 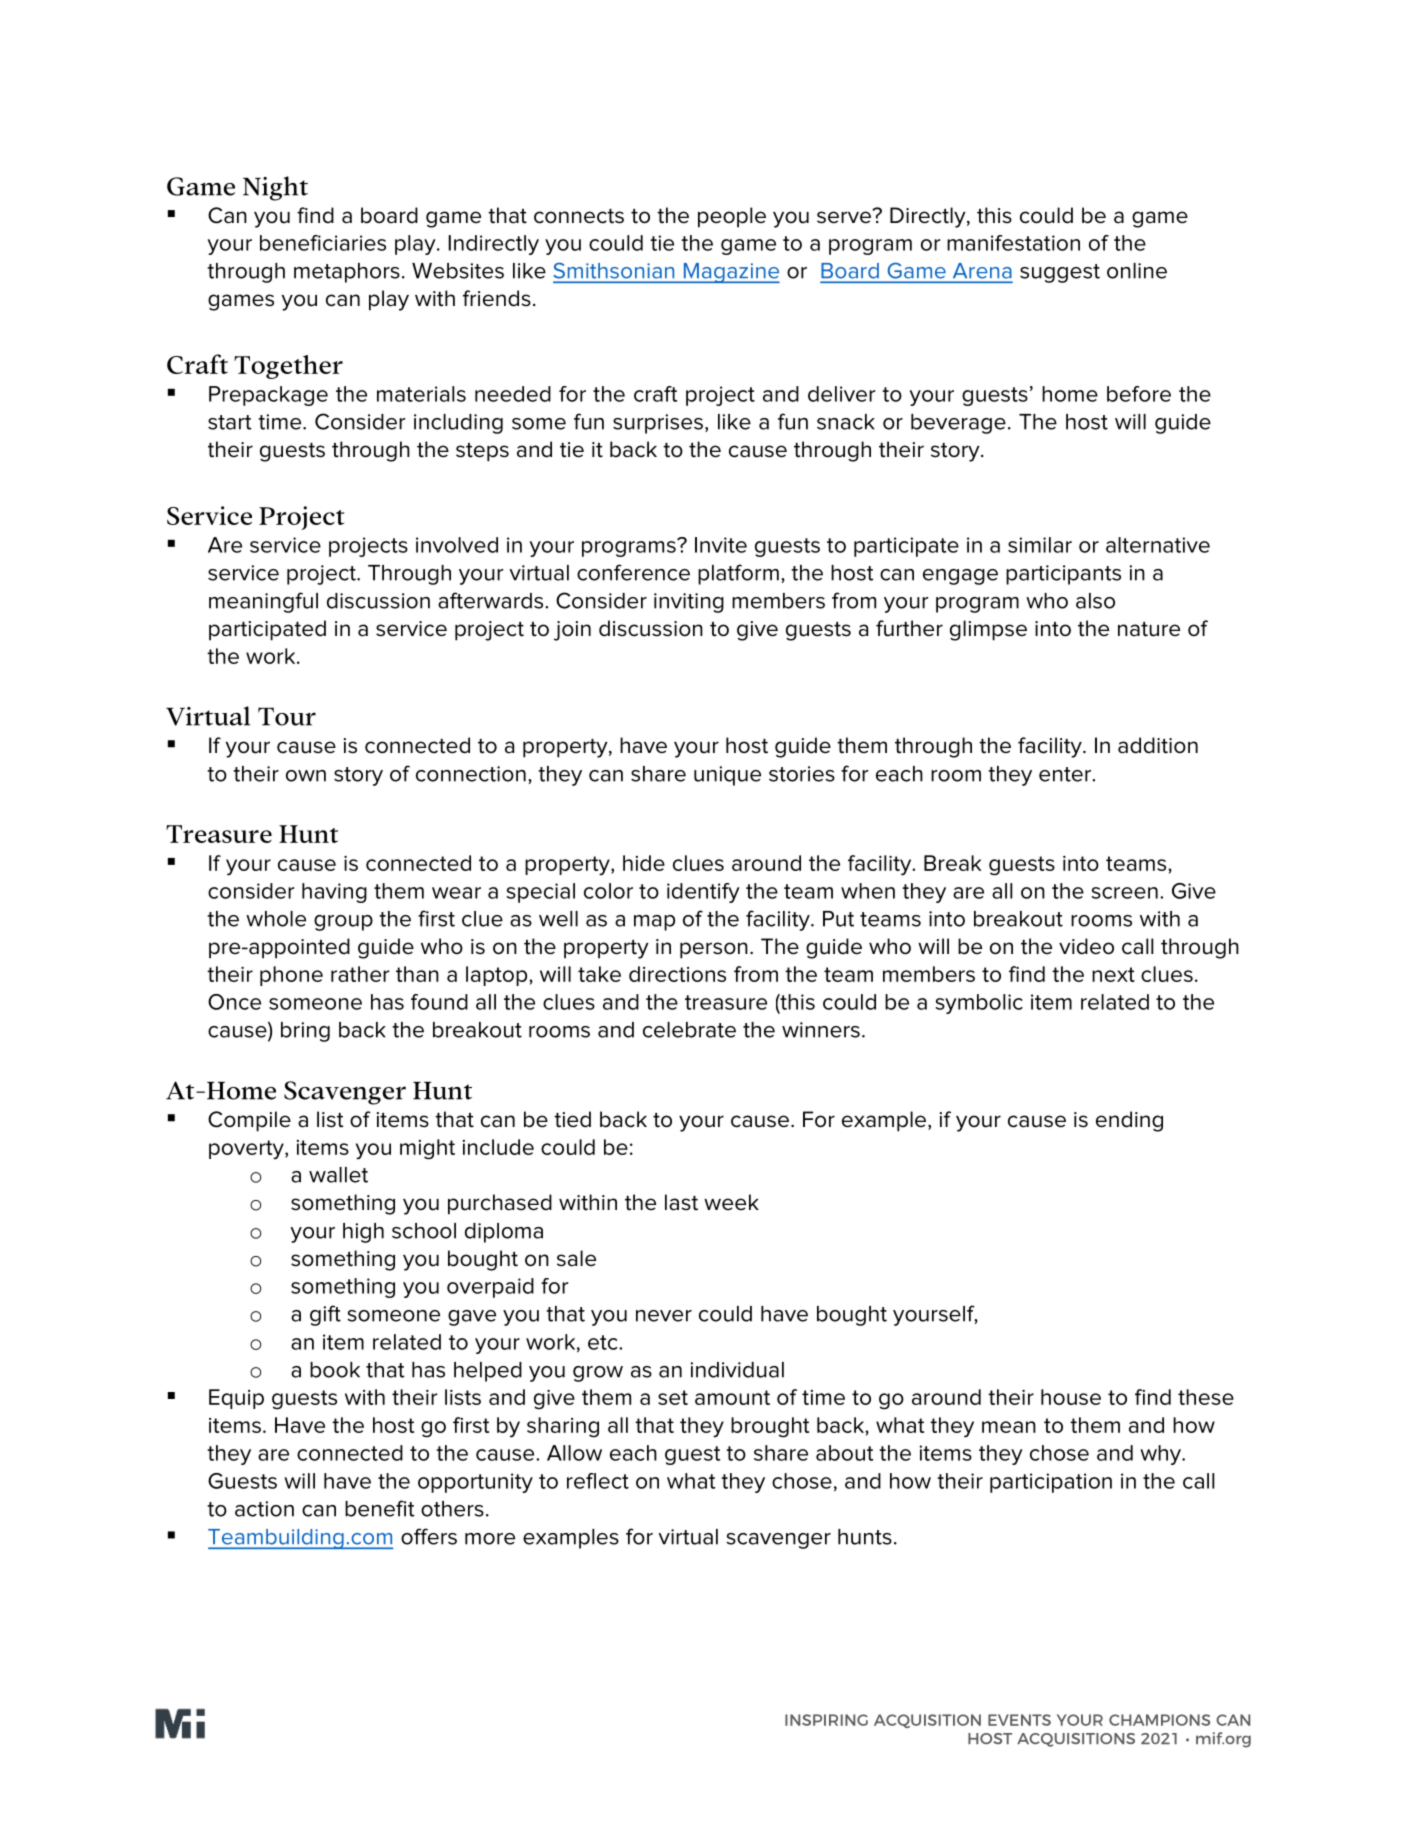 What do you see at coordinates (323, 243) in the screenshot?
I see `beneficiaries` at bounding box center [323, 243].
